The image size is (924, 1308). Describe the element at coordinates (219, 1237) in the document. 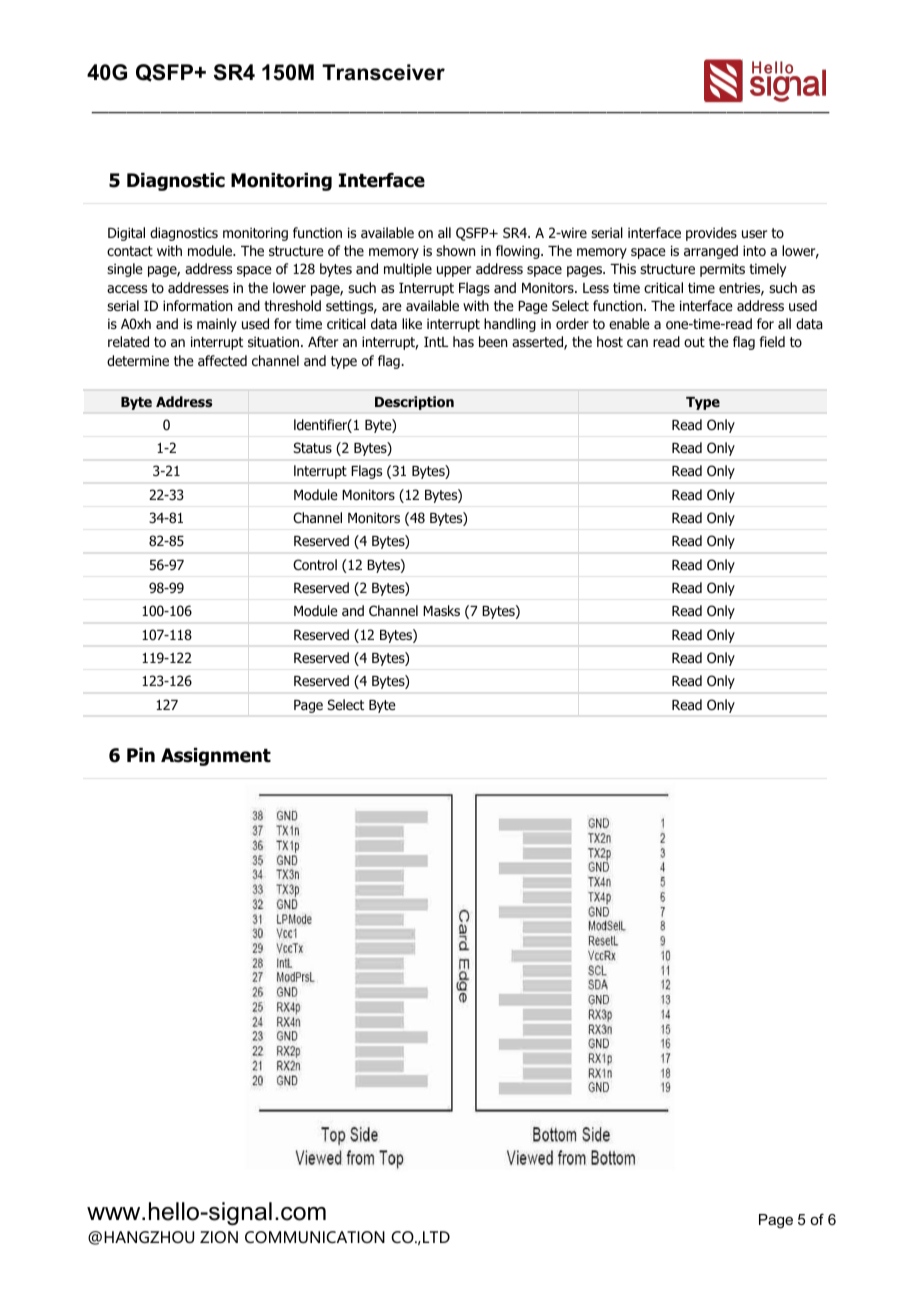

I see `ZION` at that location.
